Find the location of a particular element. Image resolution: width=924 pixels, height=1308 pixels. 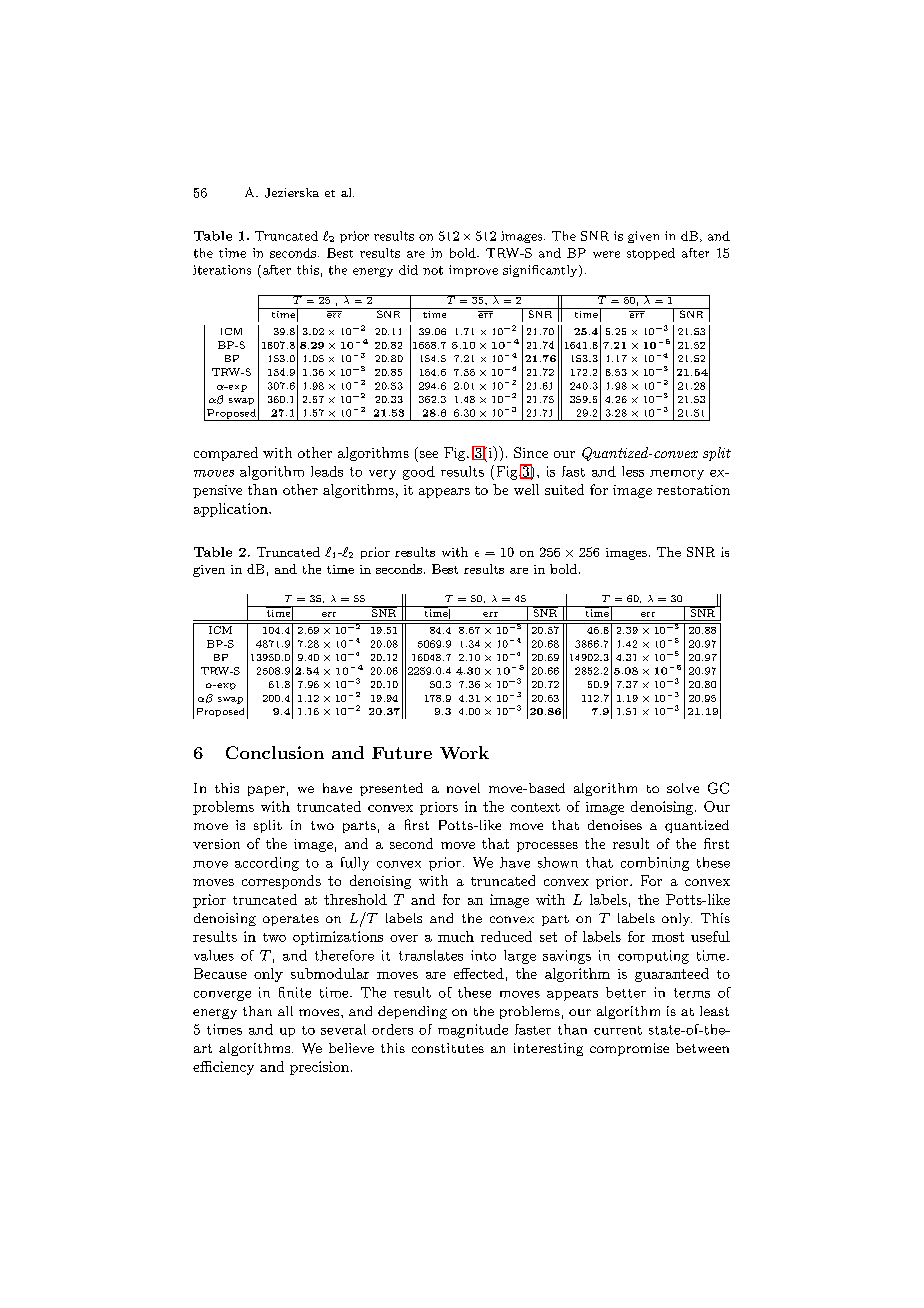

improve is located at coordinates (473, 271).
